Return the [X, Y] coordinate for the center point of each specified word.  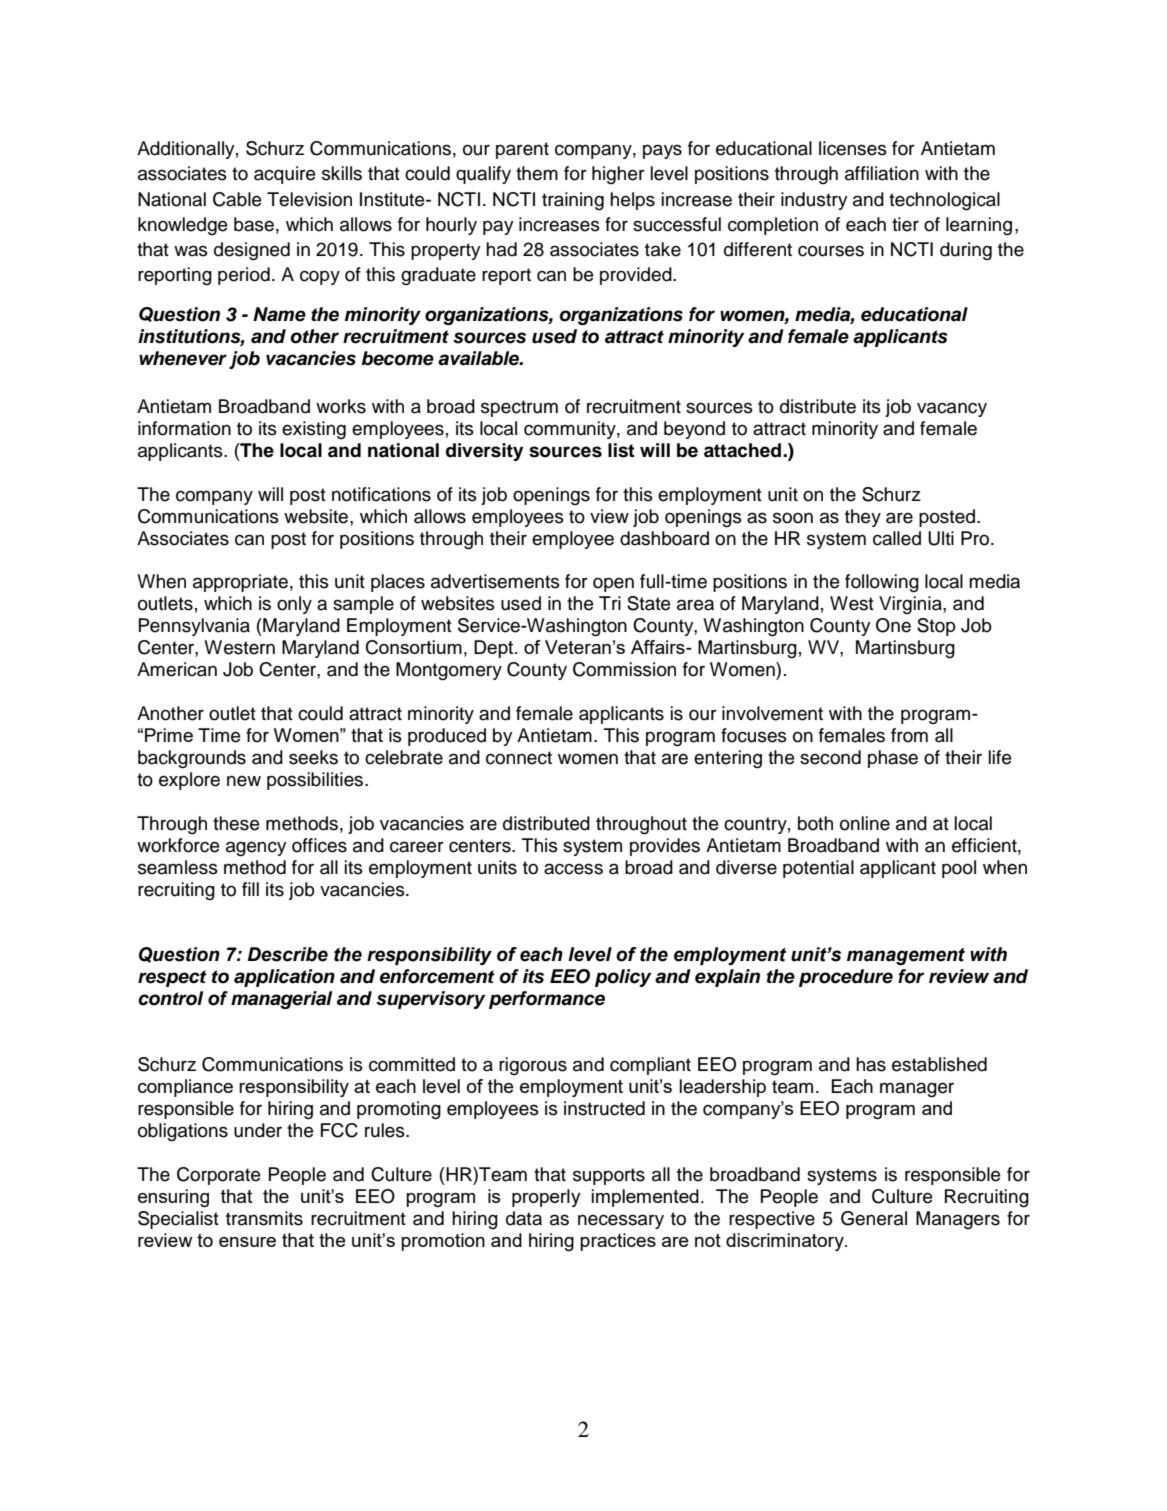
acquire [284, 175]
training [573, 201]
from [909, 735]
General [874, 1218]
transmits [264, 1218]
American [177, 669]
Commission [624, 669]
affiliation [882, 173]
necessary [621, 1221]
